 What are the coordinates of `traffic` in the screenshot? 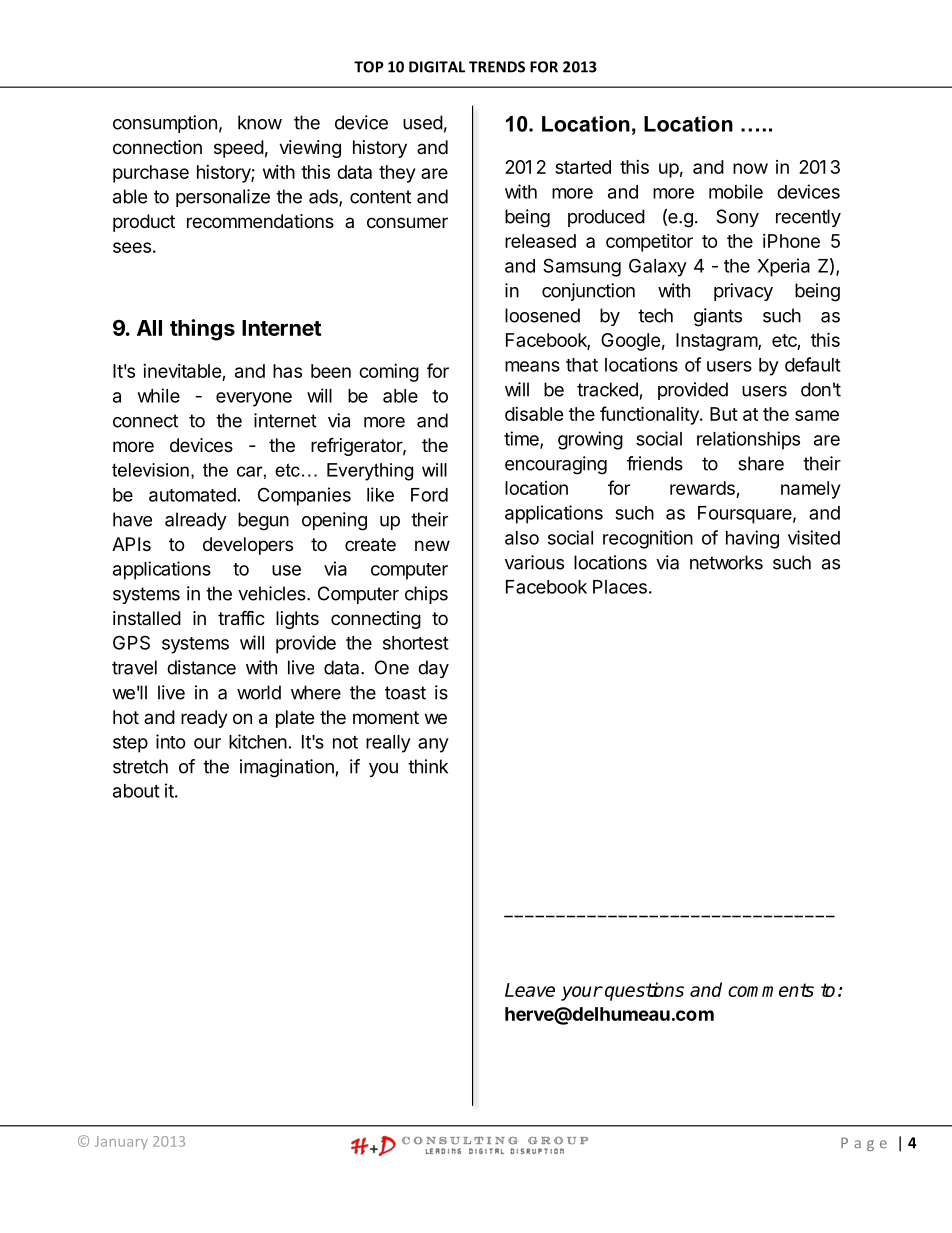 It's located at (241, 618).
